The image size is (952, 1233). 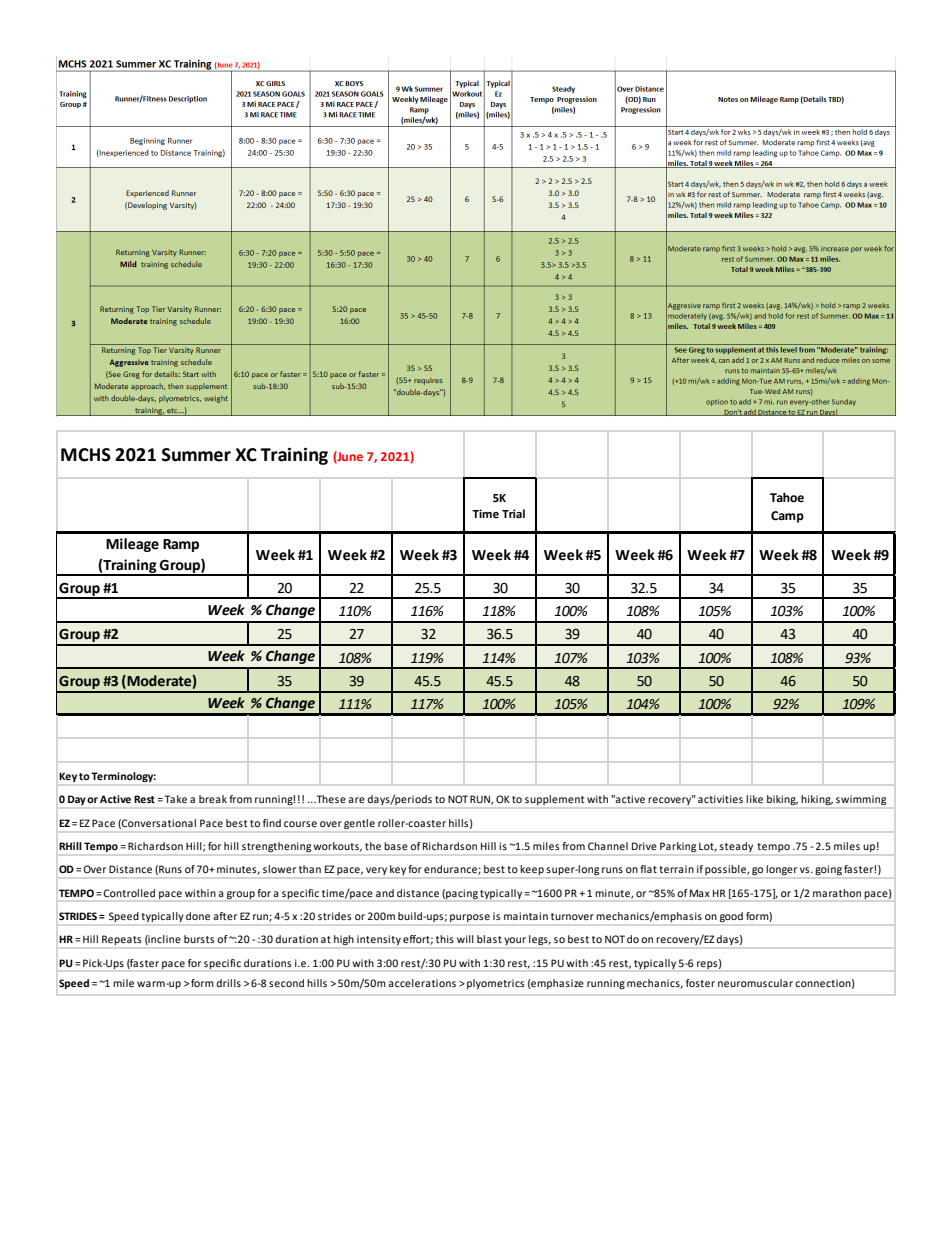 What do you see at coordinates (196, 455) in the screenshot?
I see `Summer` at bounding box center [196, 455].
